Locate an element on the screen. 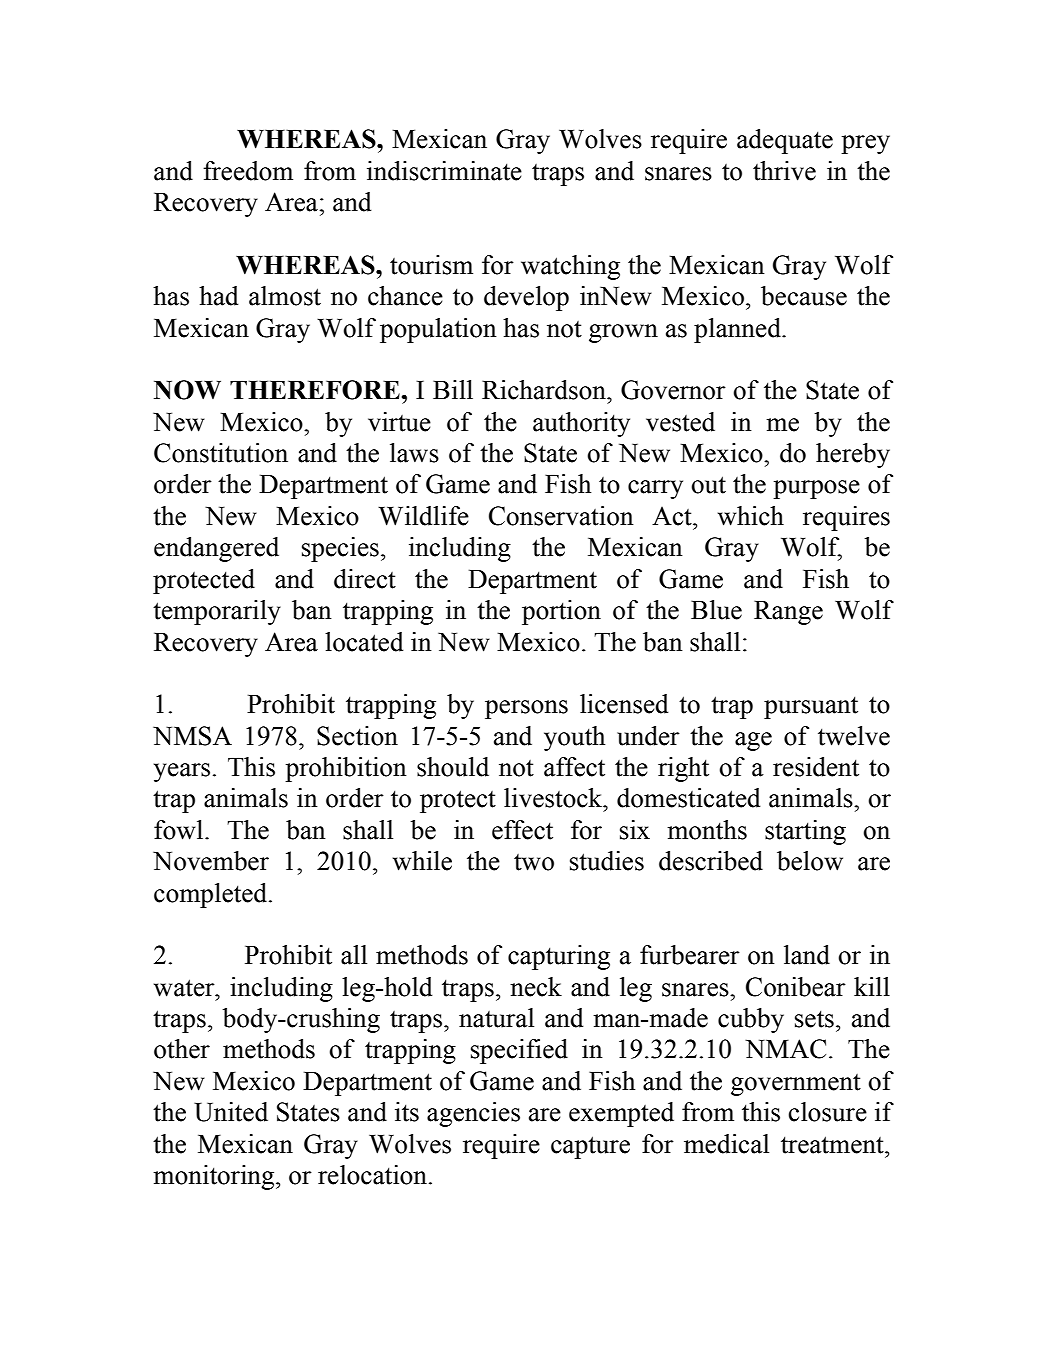 The width and height of the screenshot is (1044, 1351). treatment is located at coordinates (833, 1145).
